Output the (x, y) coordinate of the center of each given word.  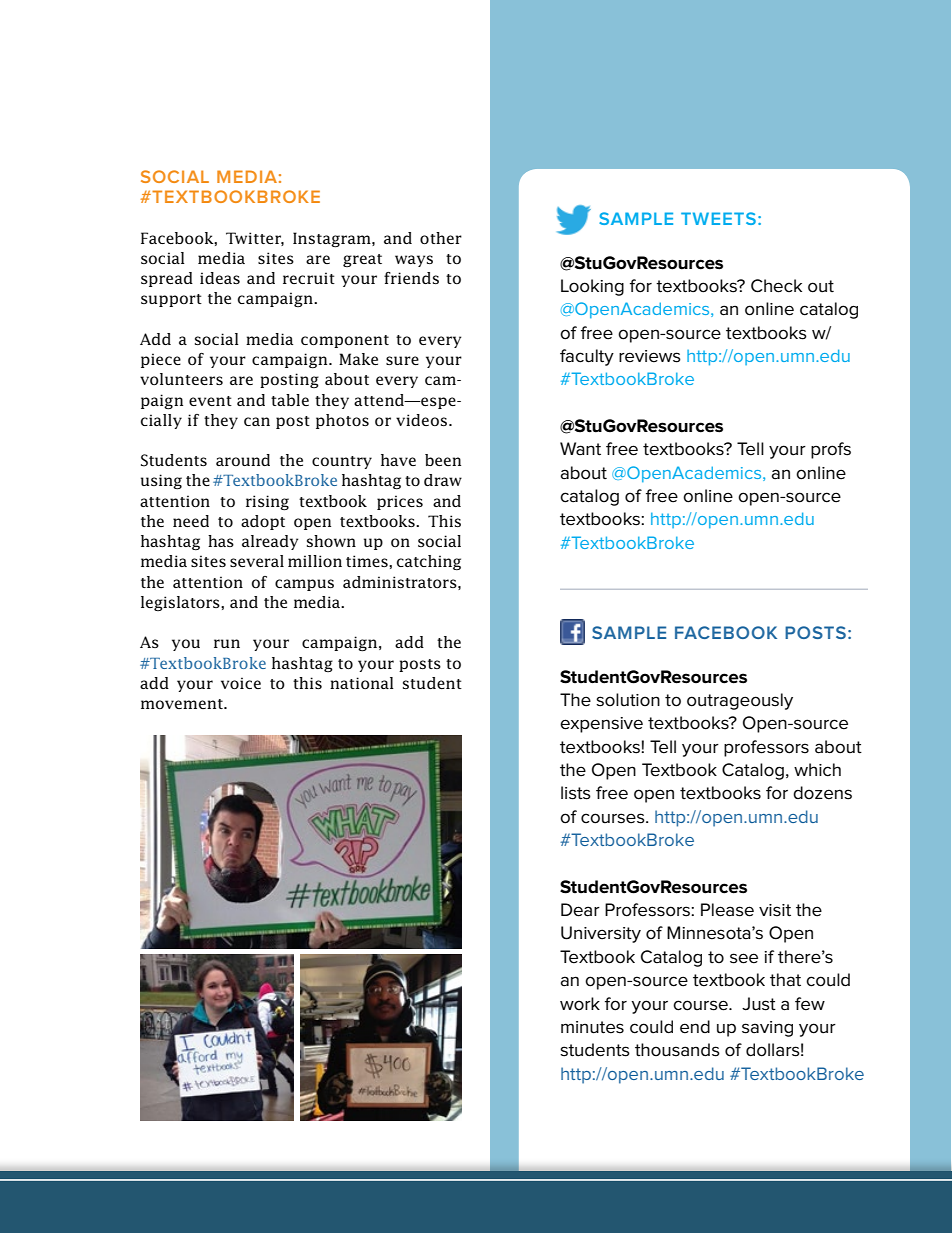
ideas (220, 278)
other (441, 238)
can (257, 421)
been (443, 460)
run (227, 643)
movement (183, 704)
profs (831, 450)
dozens (822, 793)
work (580, 1003)
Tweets (718, 218)
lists (576, 793)
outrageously (740, 701)
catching (429, 562)
